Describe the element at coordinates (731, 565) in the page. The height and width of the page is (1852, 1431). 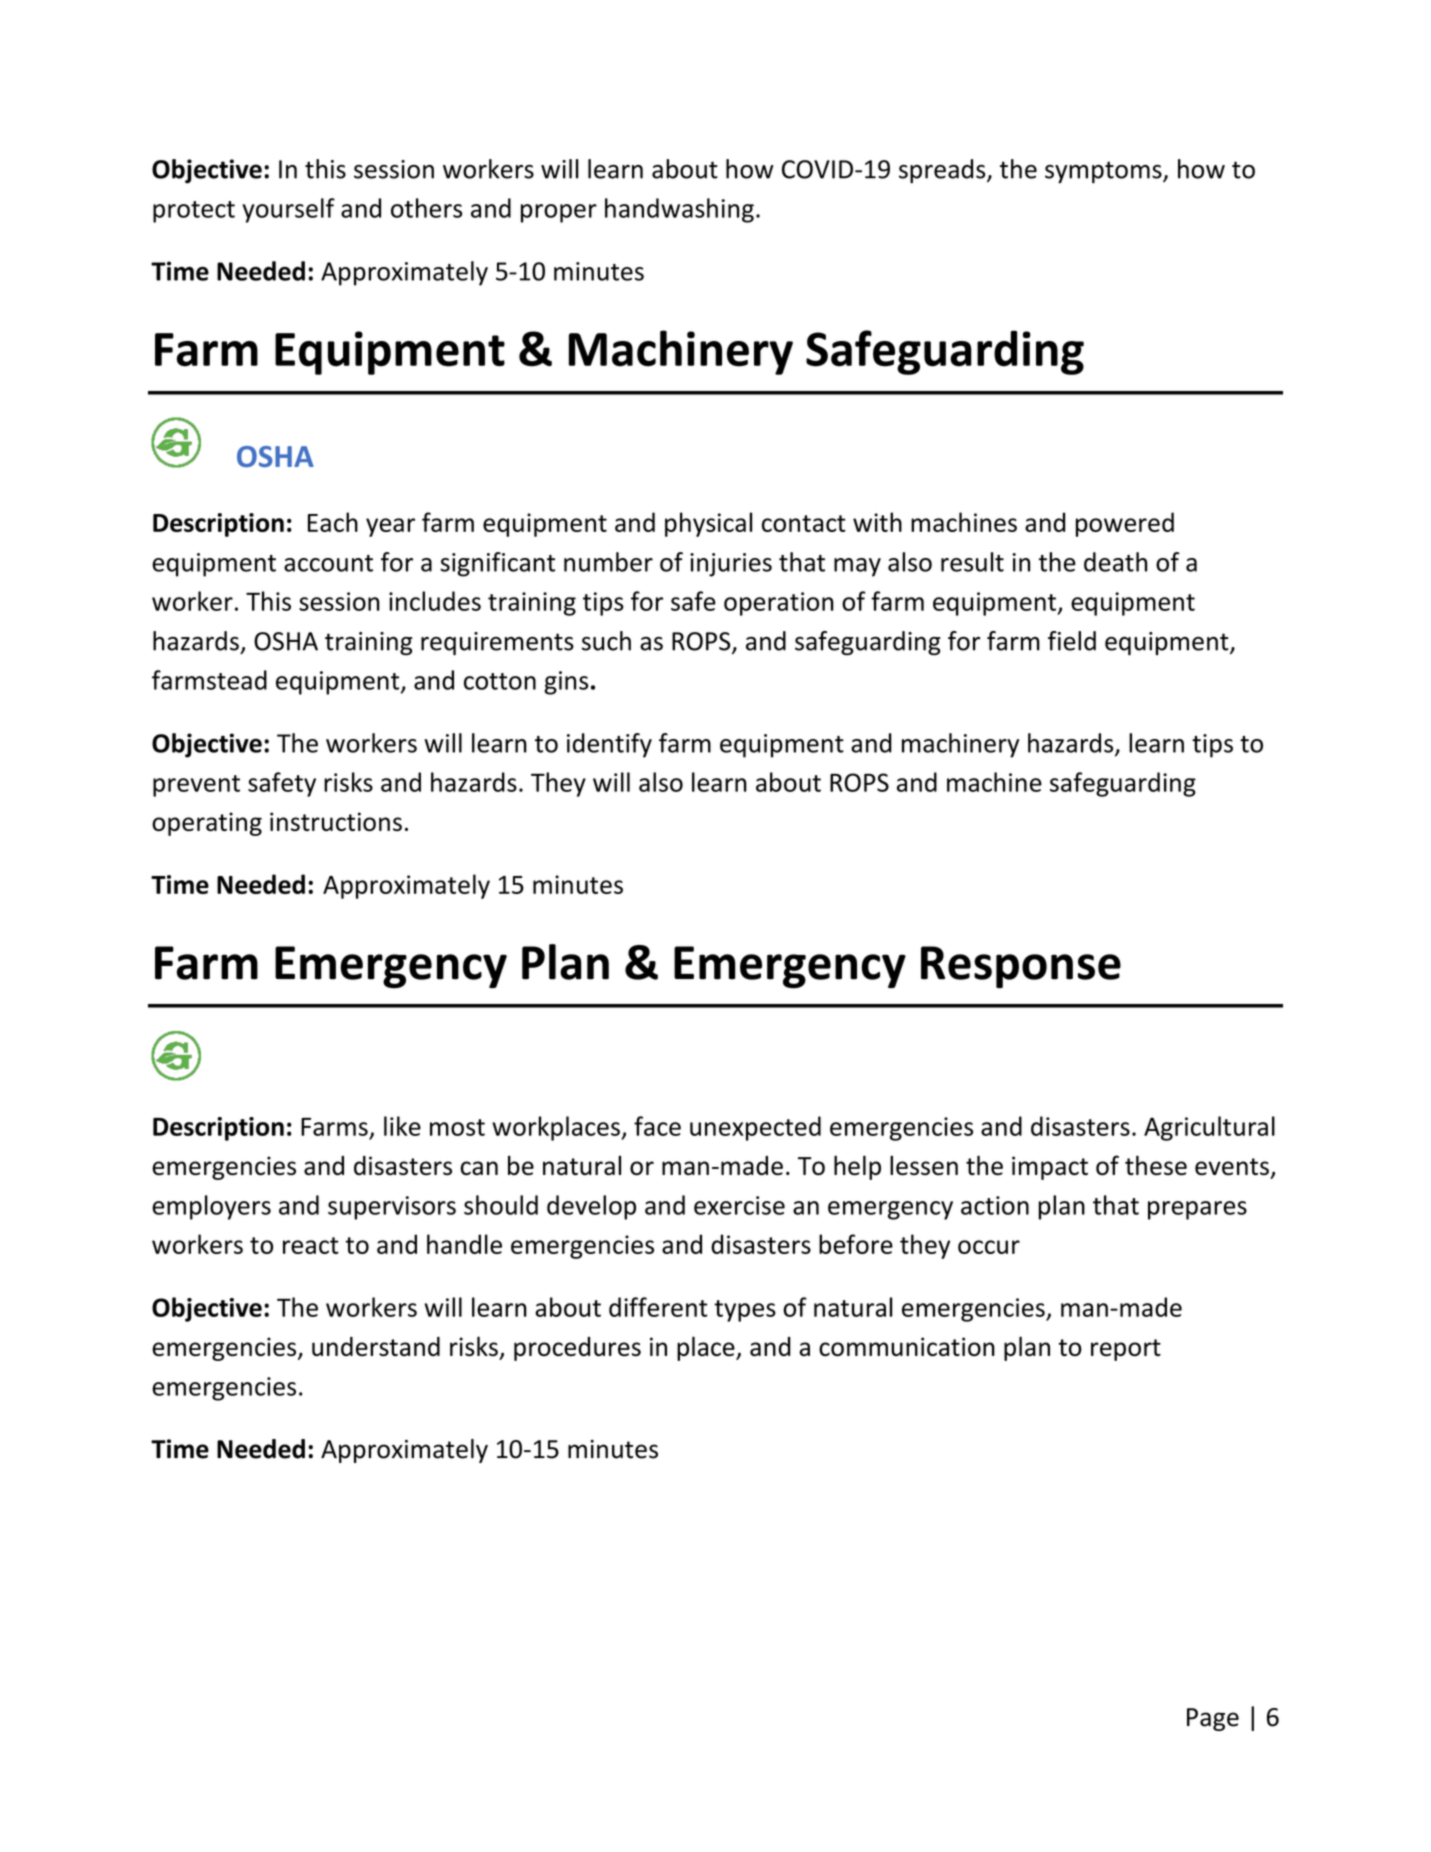
I see `injuries` at that location.
